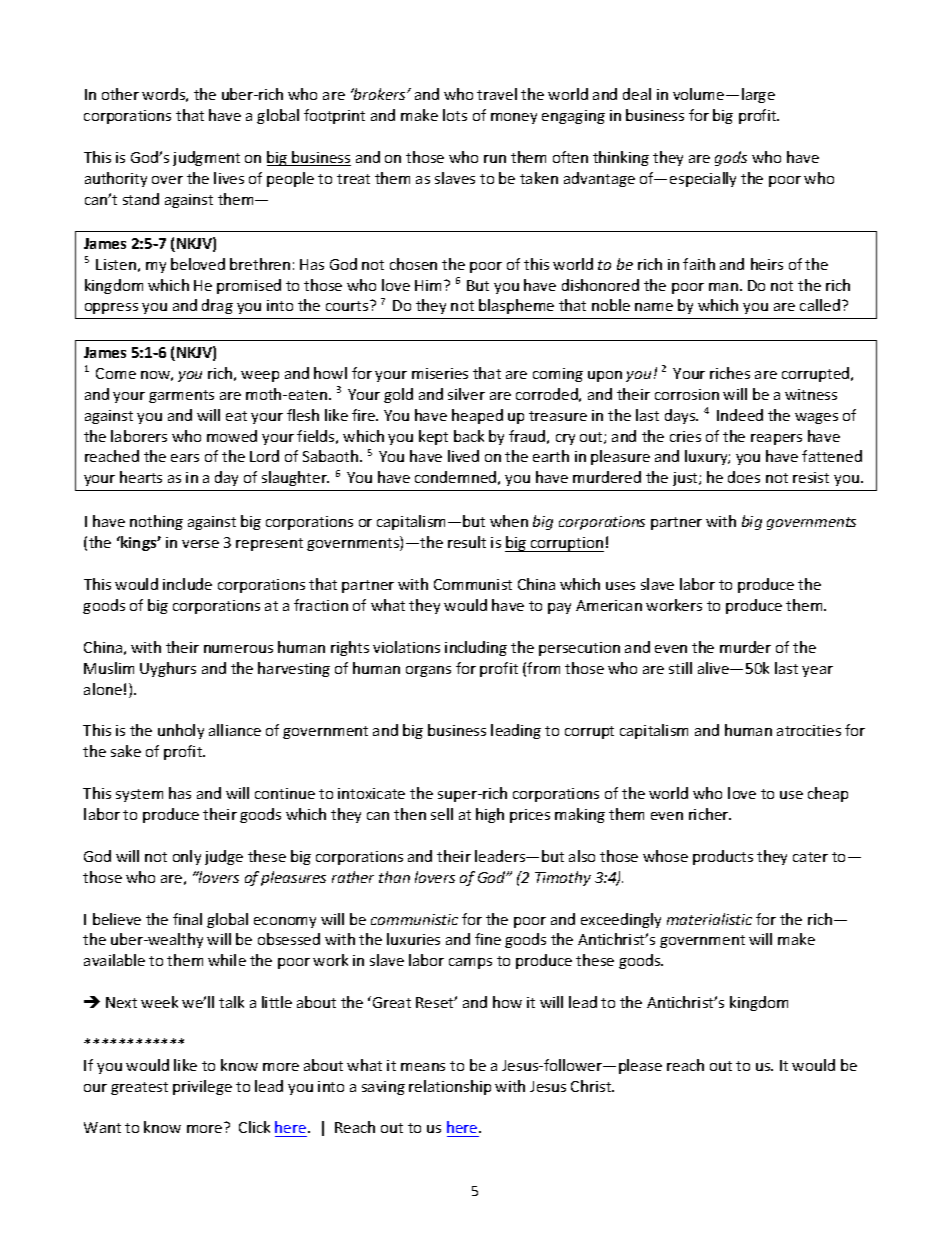 The image size is (952, 1233). I want to click on judgment, so click(206, 158).
